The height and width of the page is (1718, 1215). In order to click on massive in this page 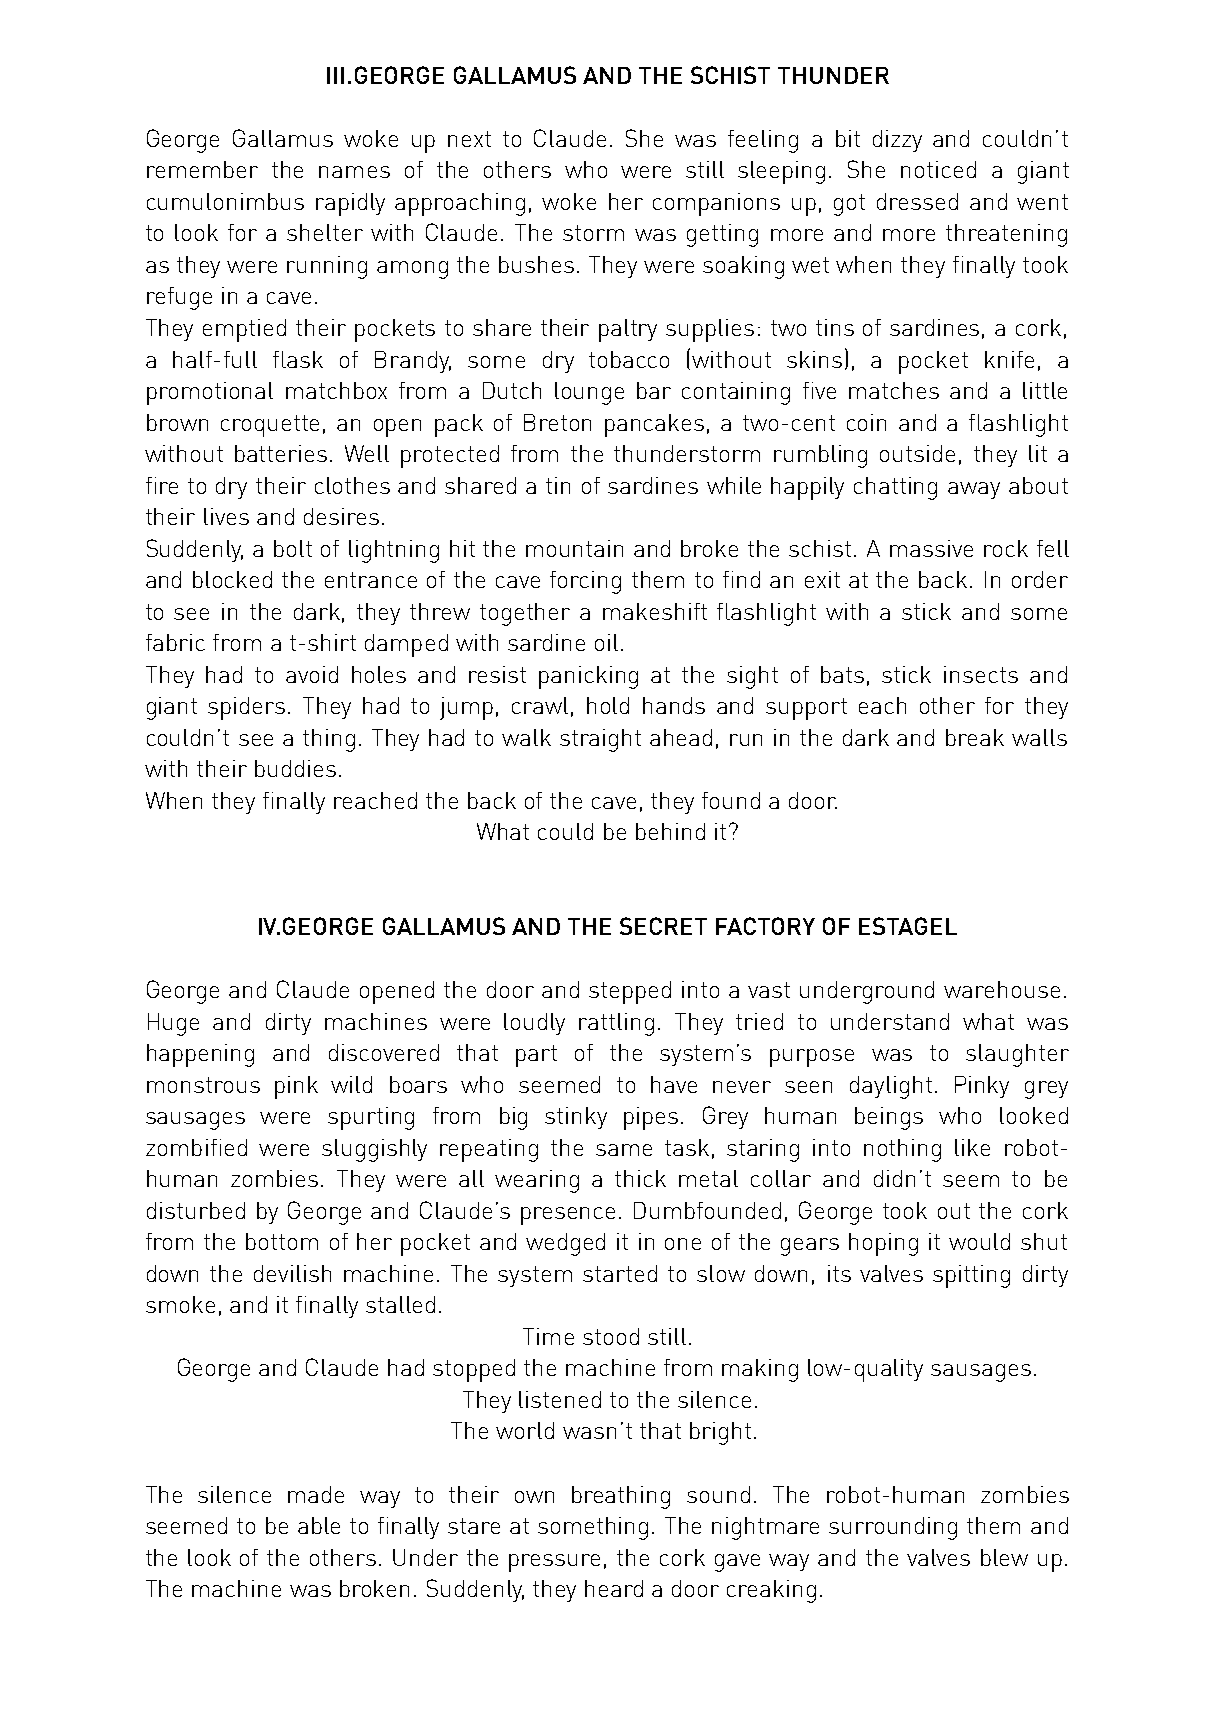, I will do `click(931, 548)`.
